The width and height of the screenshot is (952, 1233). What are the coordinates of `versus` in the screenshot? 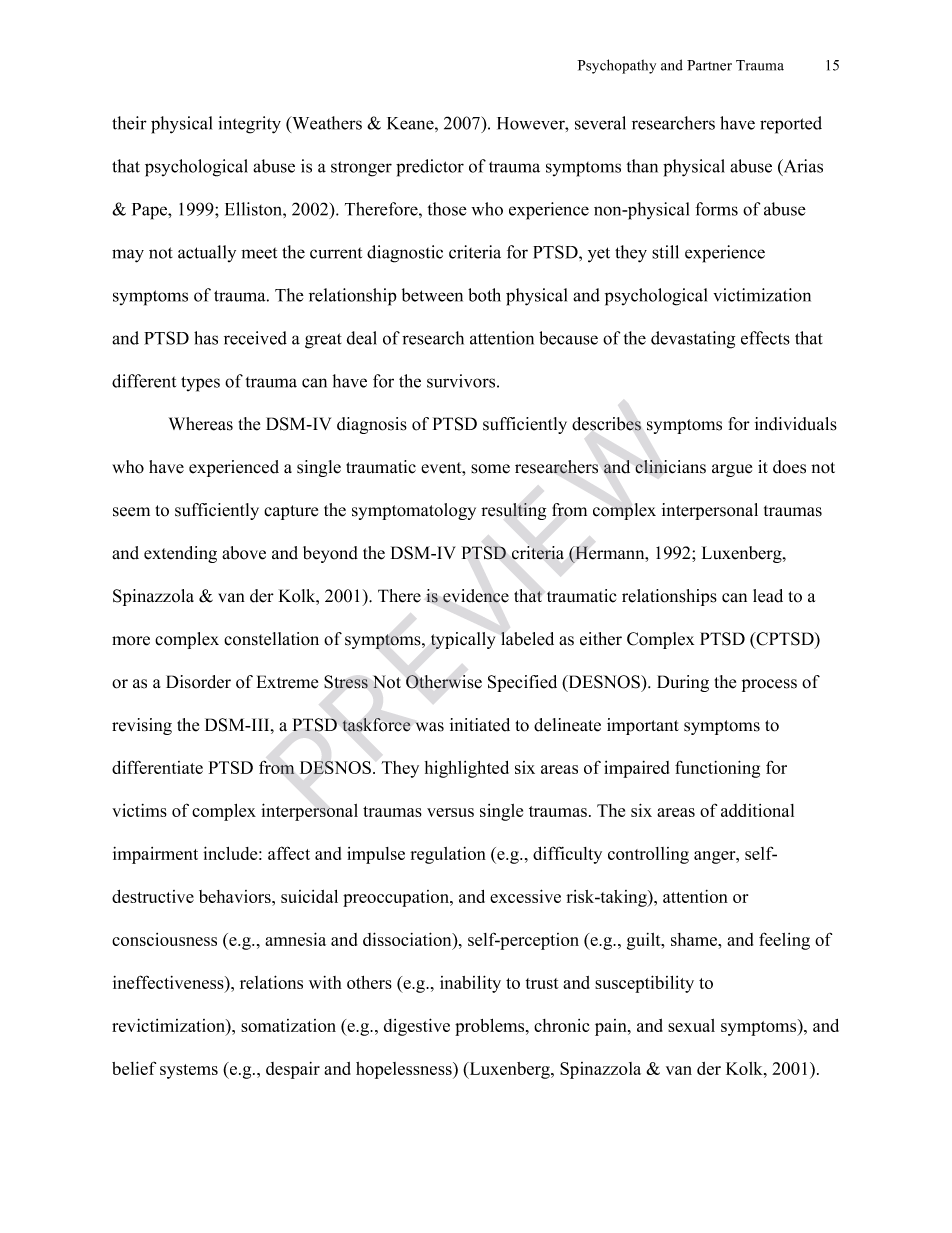 It's located at (450, 812).
